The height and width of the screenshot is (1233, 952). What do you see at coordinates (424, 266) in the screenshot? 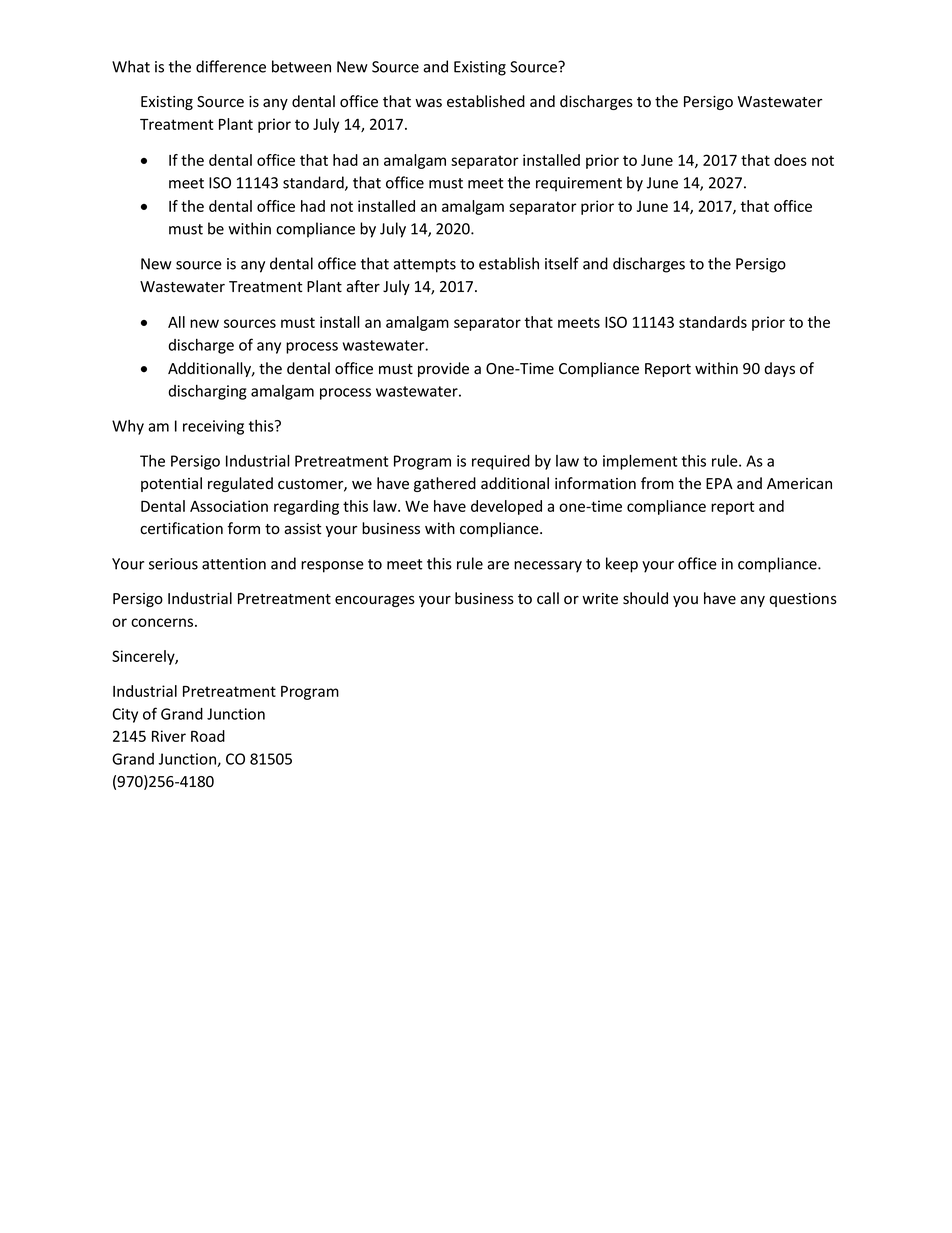
I see `attempts` at bounding box center [424, 266].
